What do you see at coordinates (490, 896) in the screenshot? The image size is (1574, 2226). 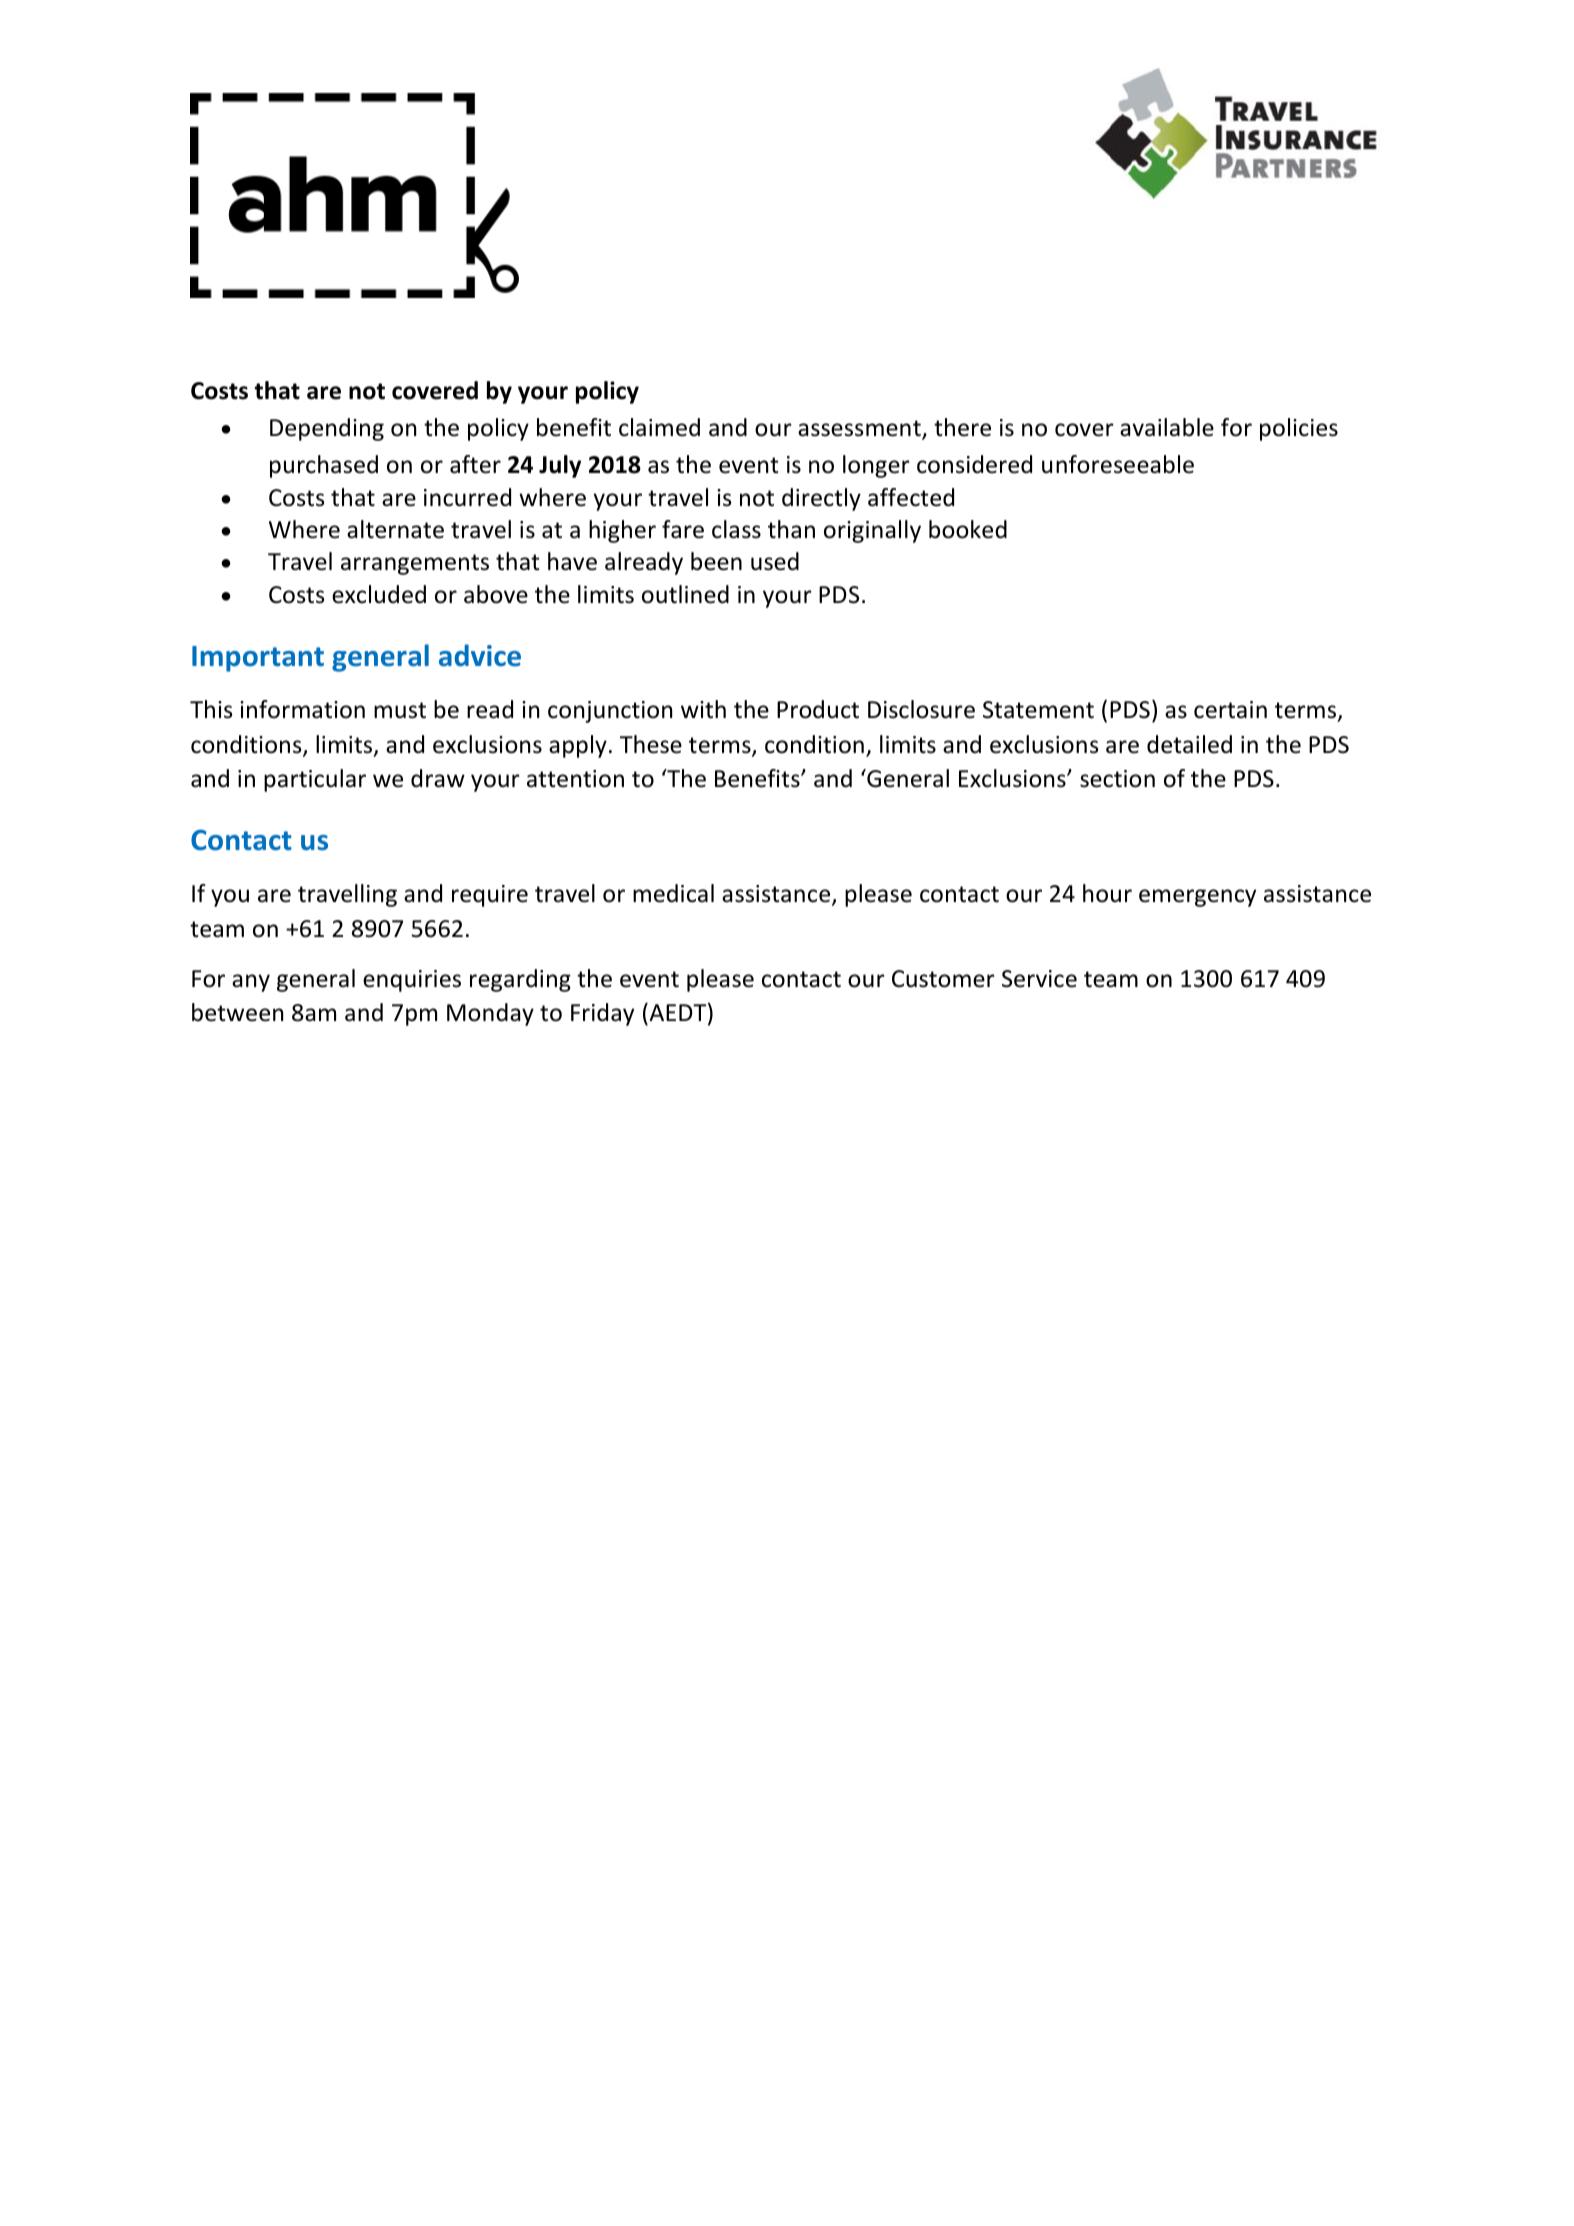 I see `require` at bounding box center [490, 896].
